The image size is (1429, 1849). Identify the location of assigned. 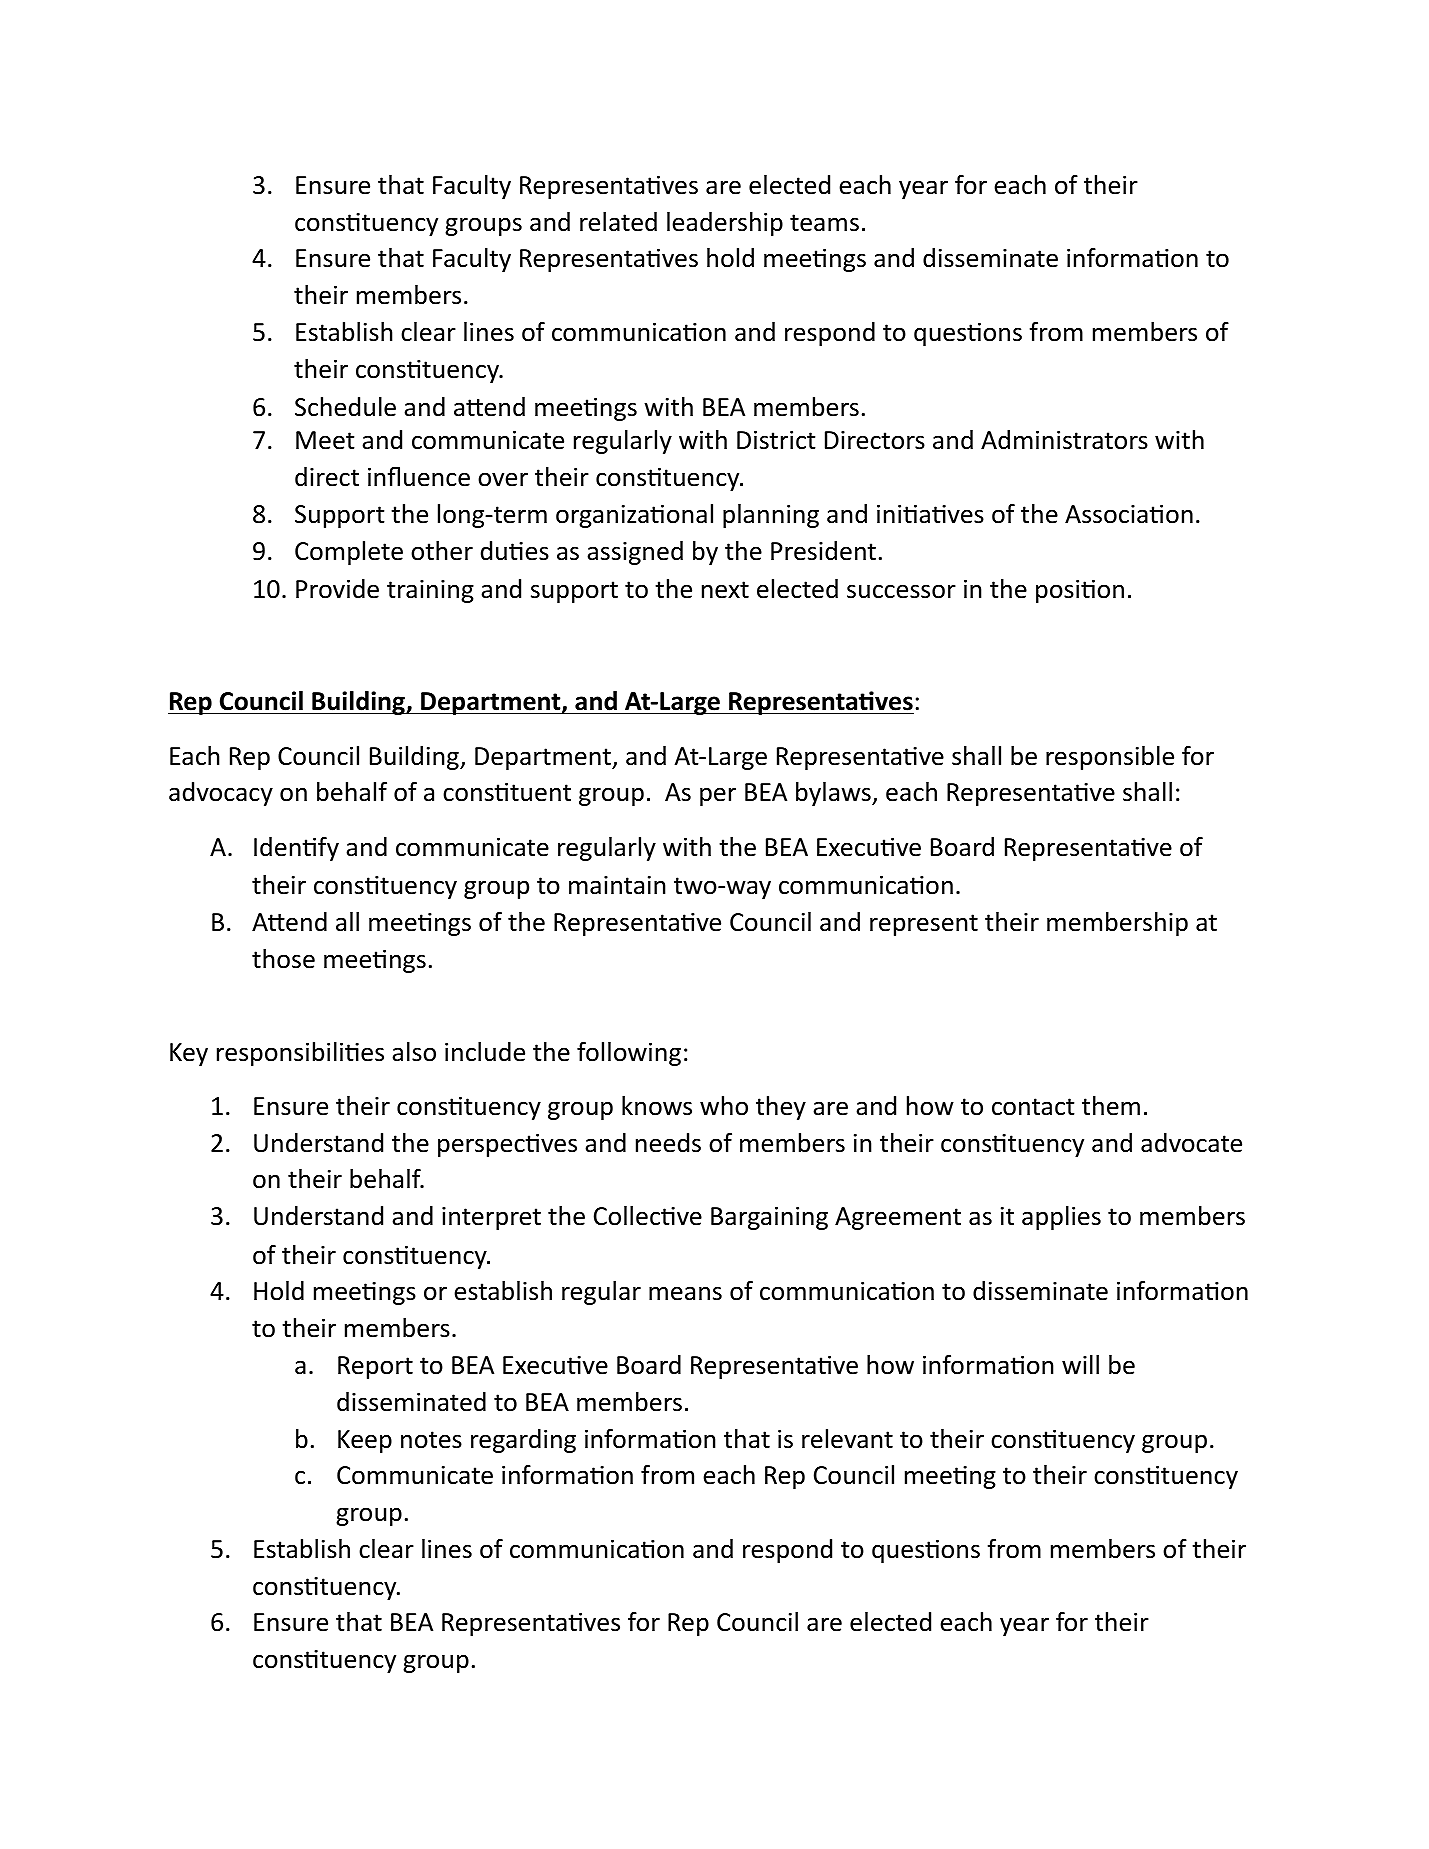
(635, 553).
